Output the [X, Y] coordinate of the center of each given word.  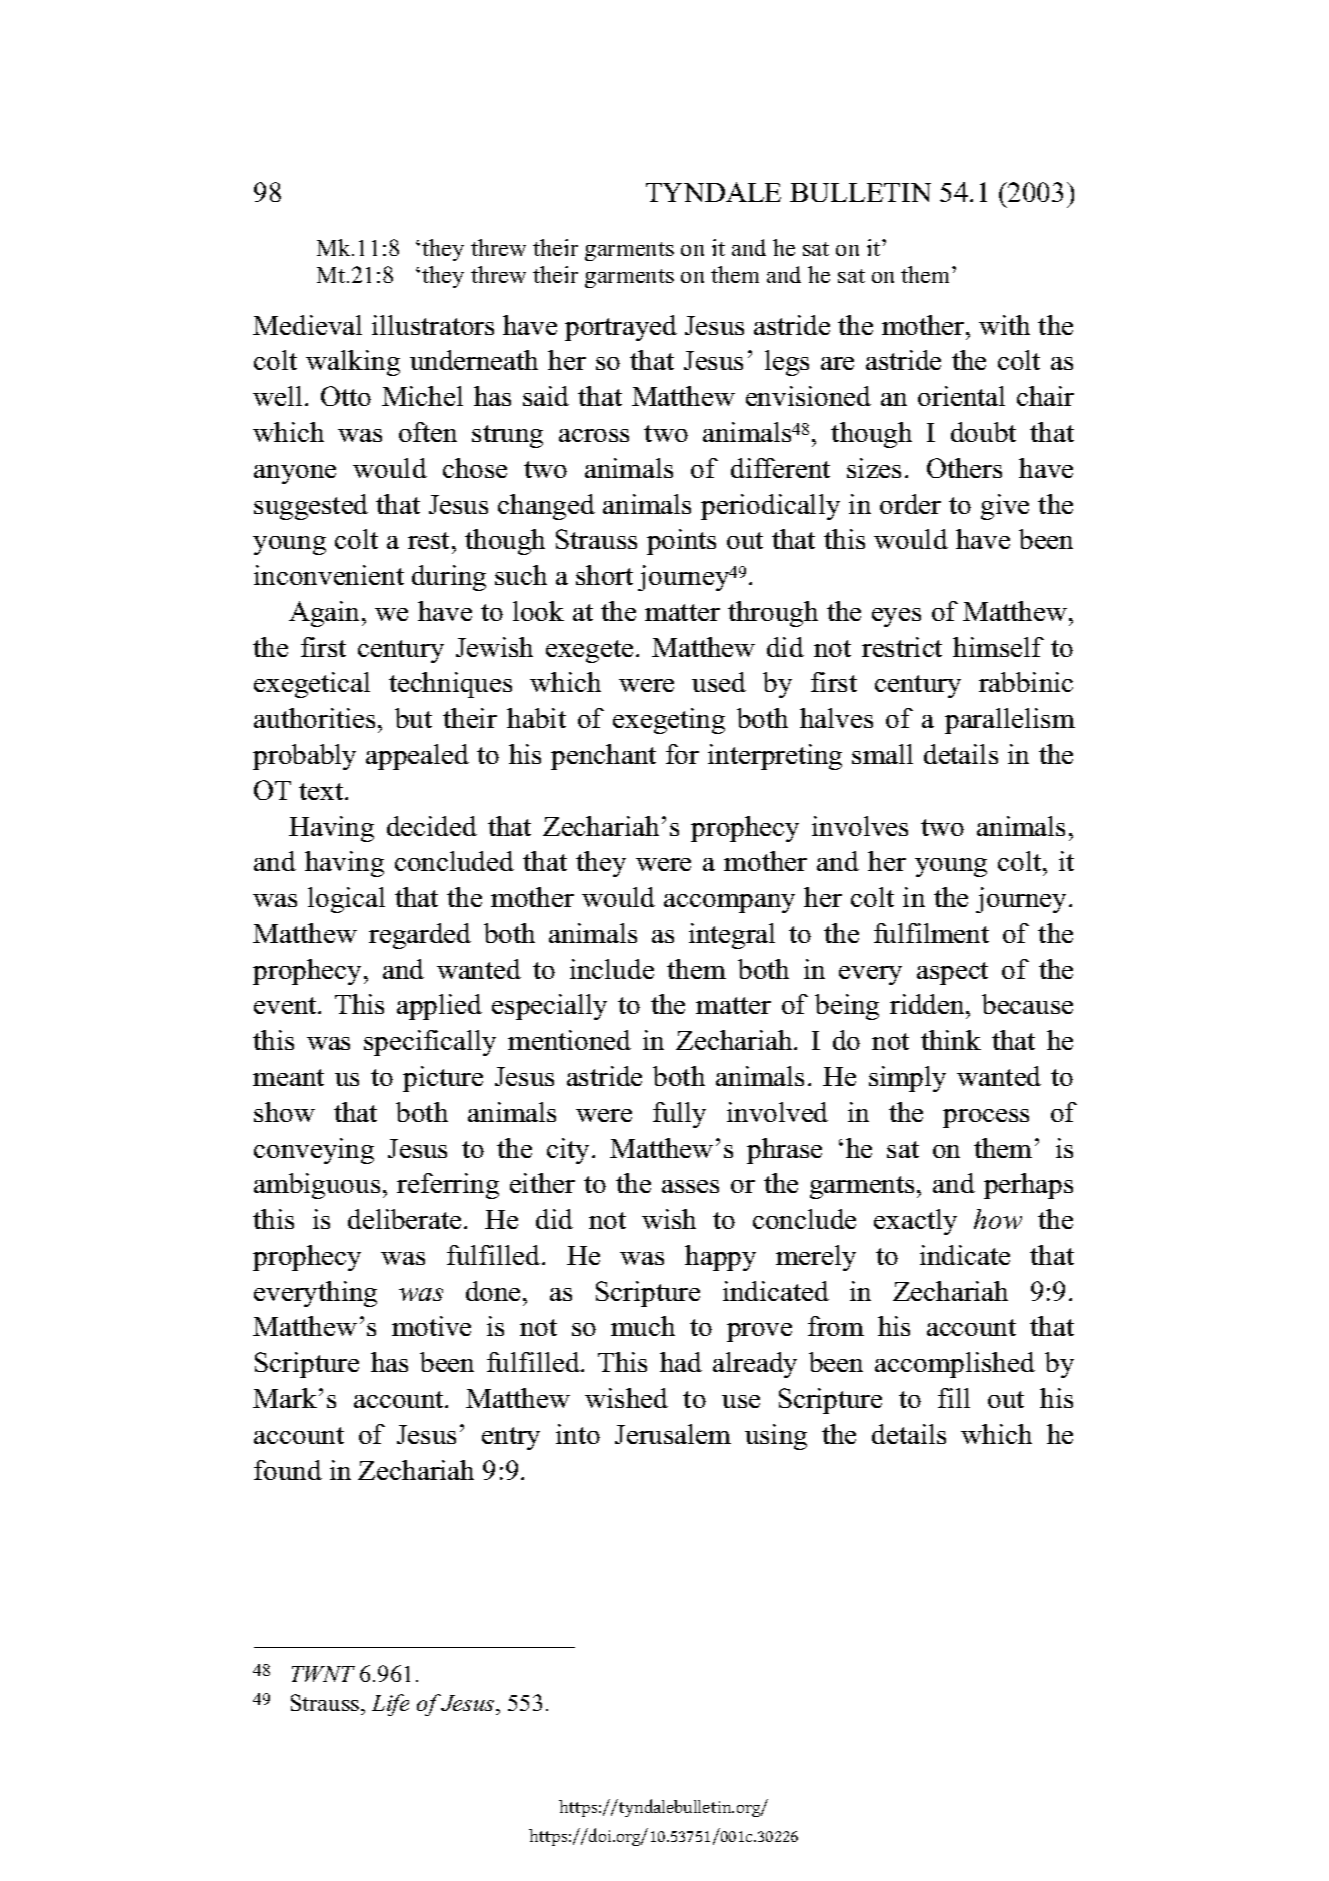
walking [353, 363]
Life [390, 1705]
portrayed [621, 328]
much [643, 1326]
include [612, 969]
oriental [961, 396]
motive [431, 1326]
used [719, 682]
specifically [430, 1043]
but [413, 718]
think [951, 1040]
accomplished [955, 1365]
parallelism [1010, 721]
